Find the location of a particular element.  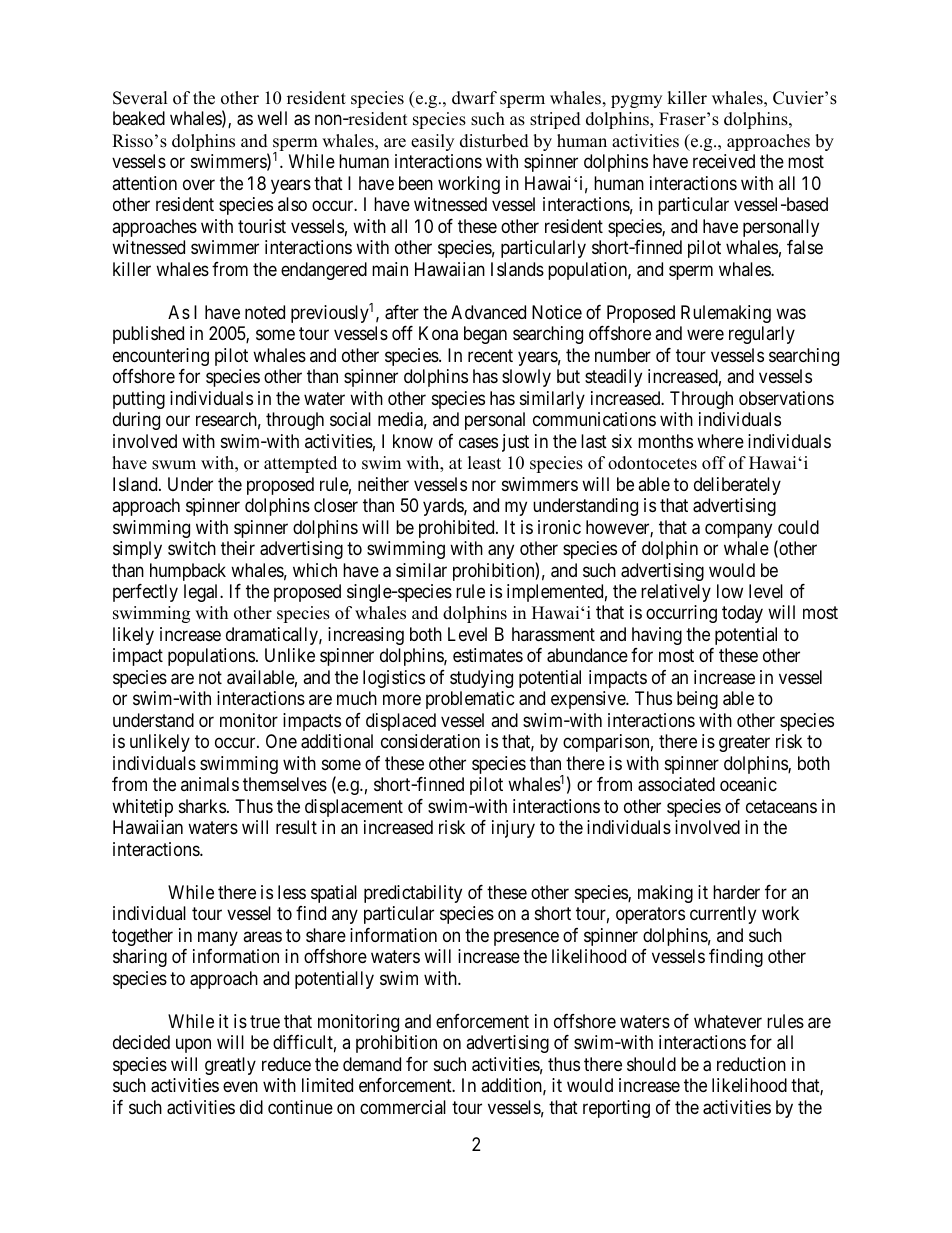

disturbed is located at coordinates (494, 141).
